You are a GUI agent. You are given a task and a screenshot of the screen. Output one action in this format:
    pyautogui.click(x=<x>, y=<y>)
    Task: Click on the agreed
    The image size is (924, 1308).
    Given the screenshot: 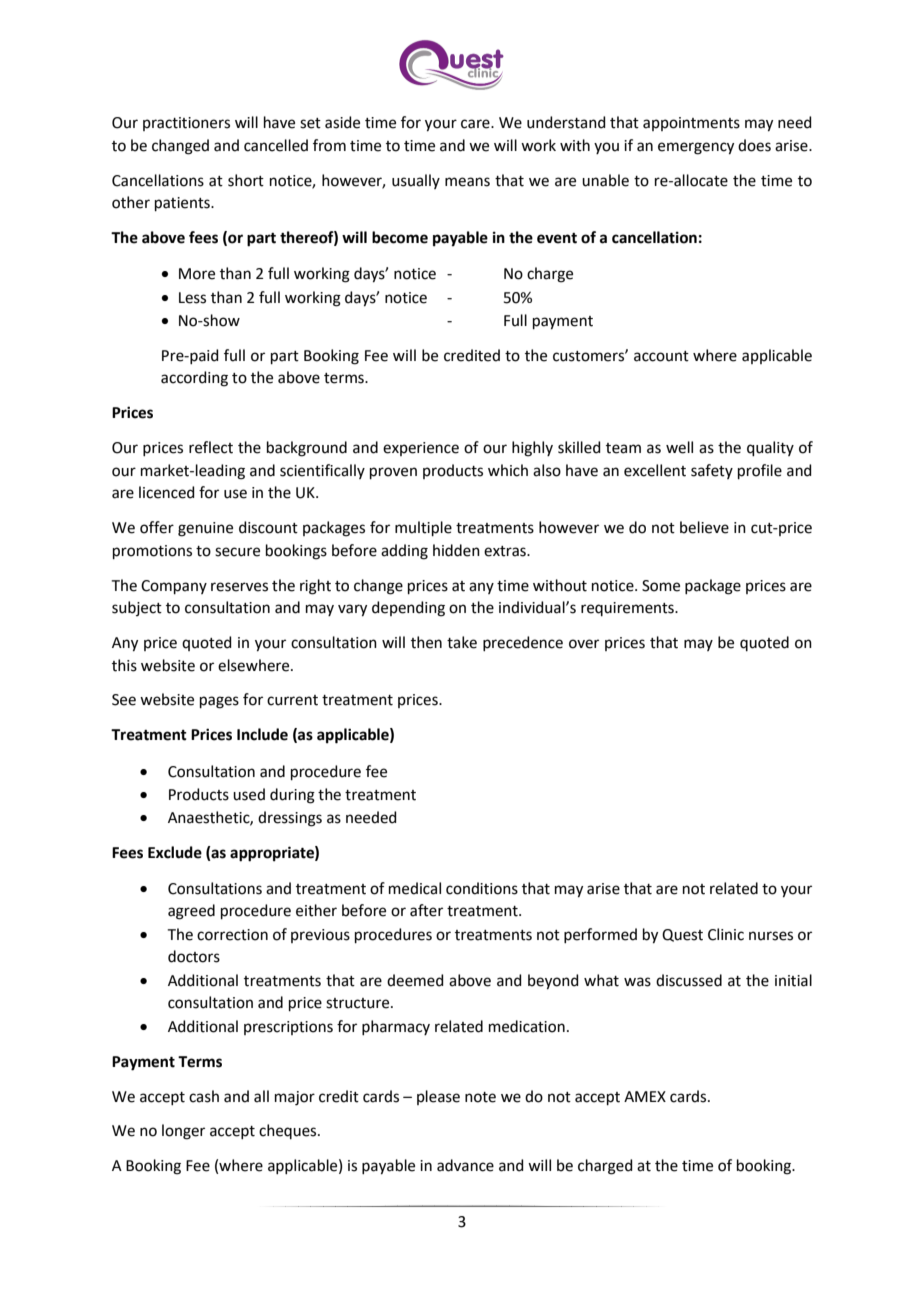 What is the action you would take?
    pyautogui.click(x=191, y=912)
